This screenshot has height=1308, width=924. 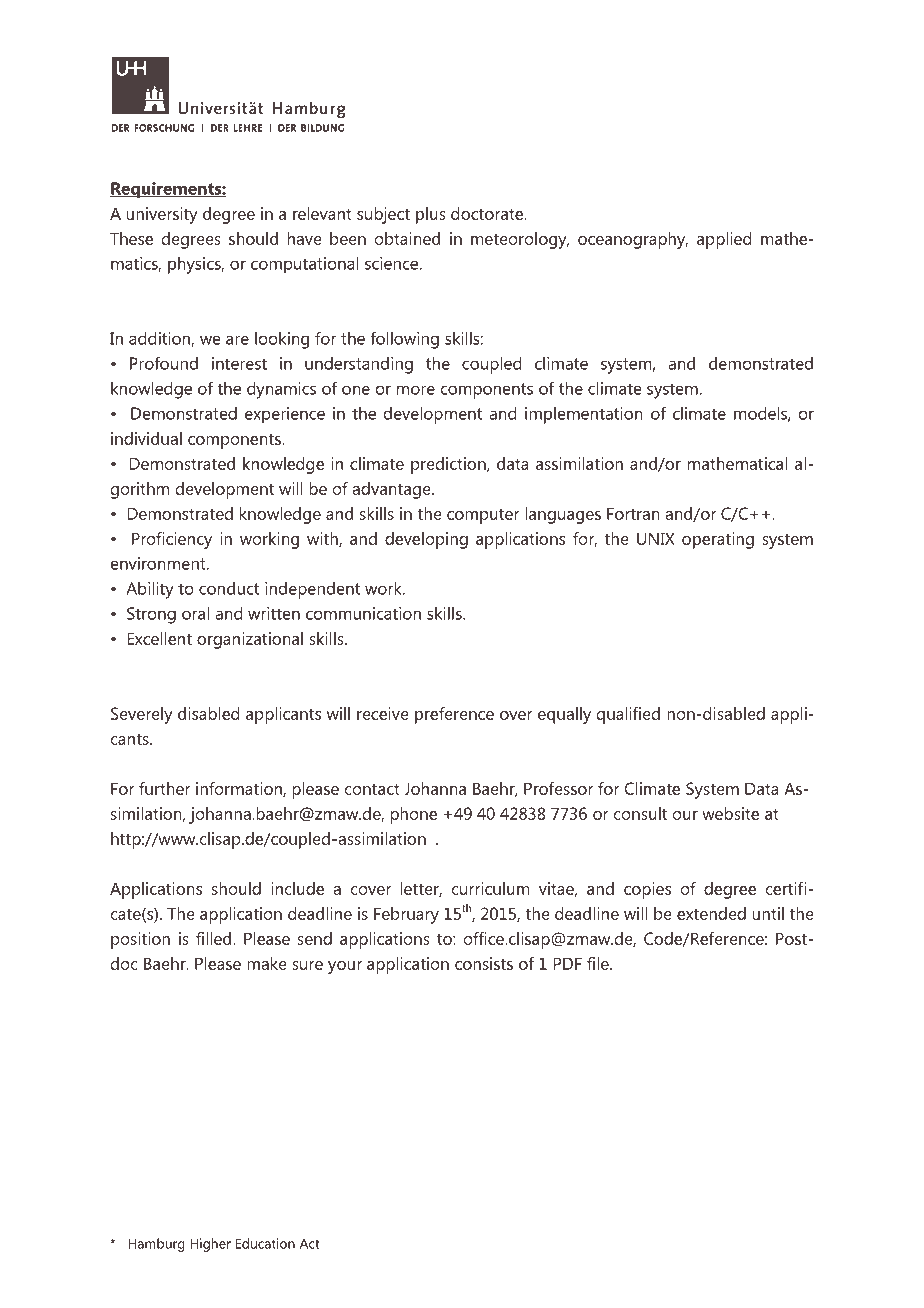 I want to click on oceanography, so click(x=633, y=240).
